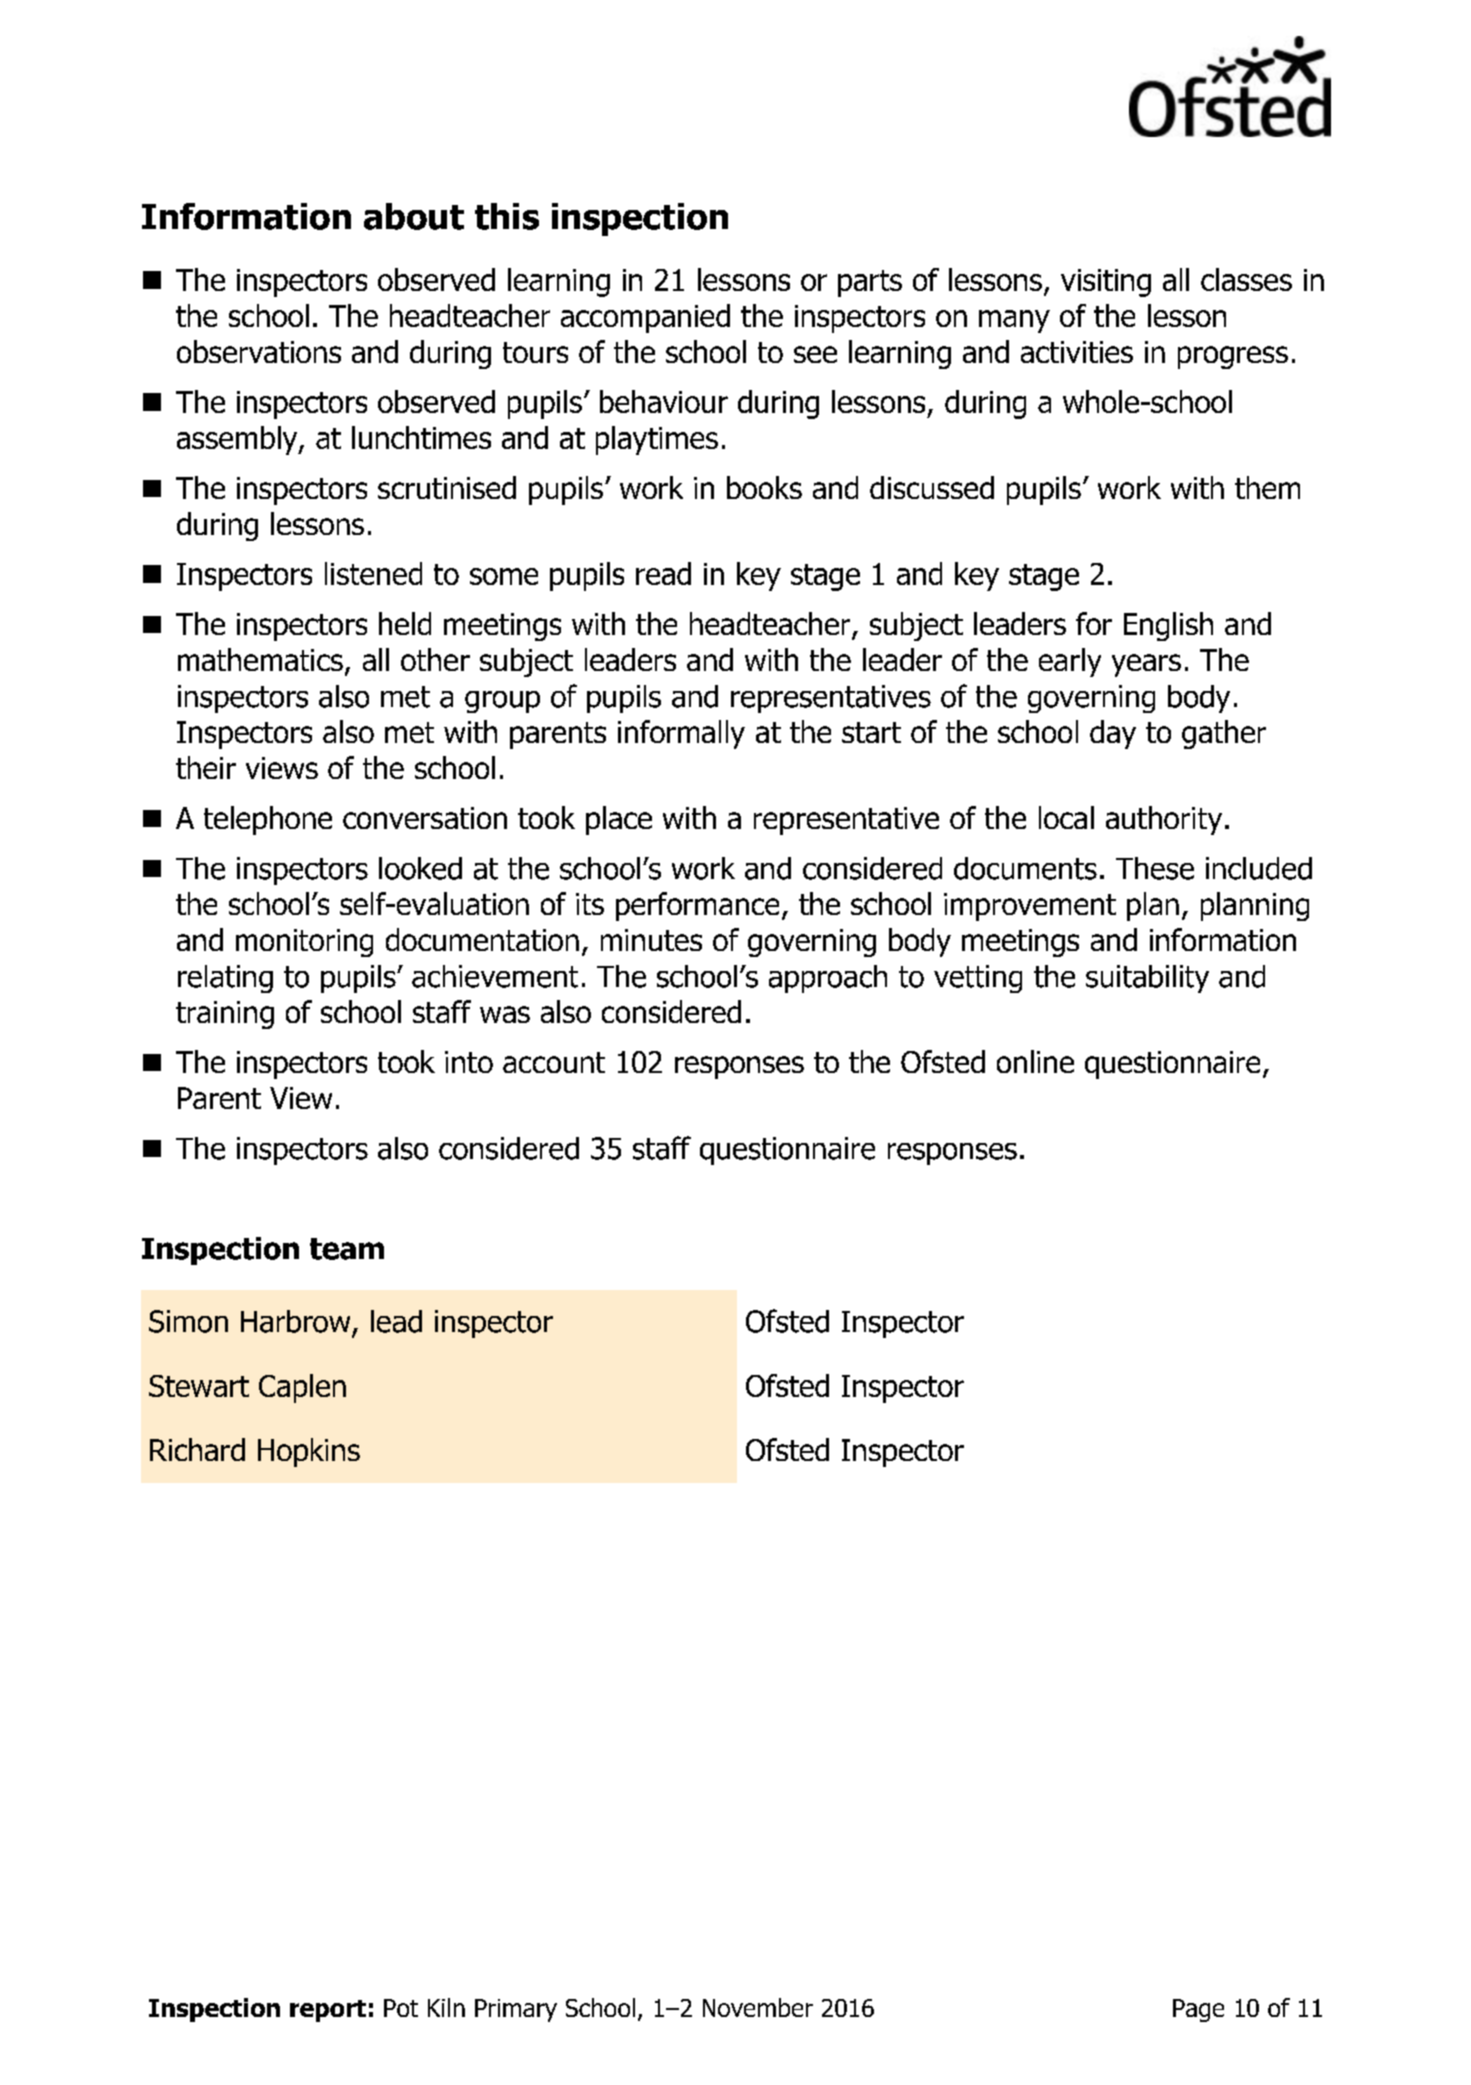 This document has width=1471, height=2085. I want to click on authority, so click(1164, 820).
